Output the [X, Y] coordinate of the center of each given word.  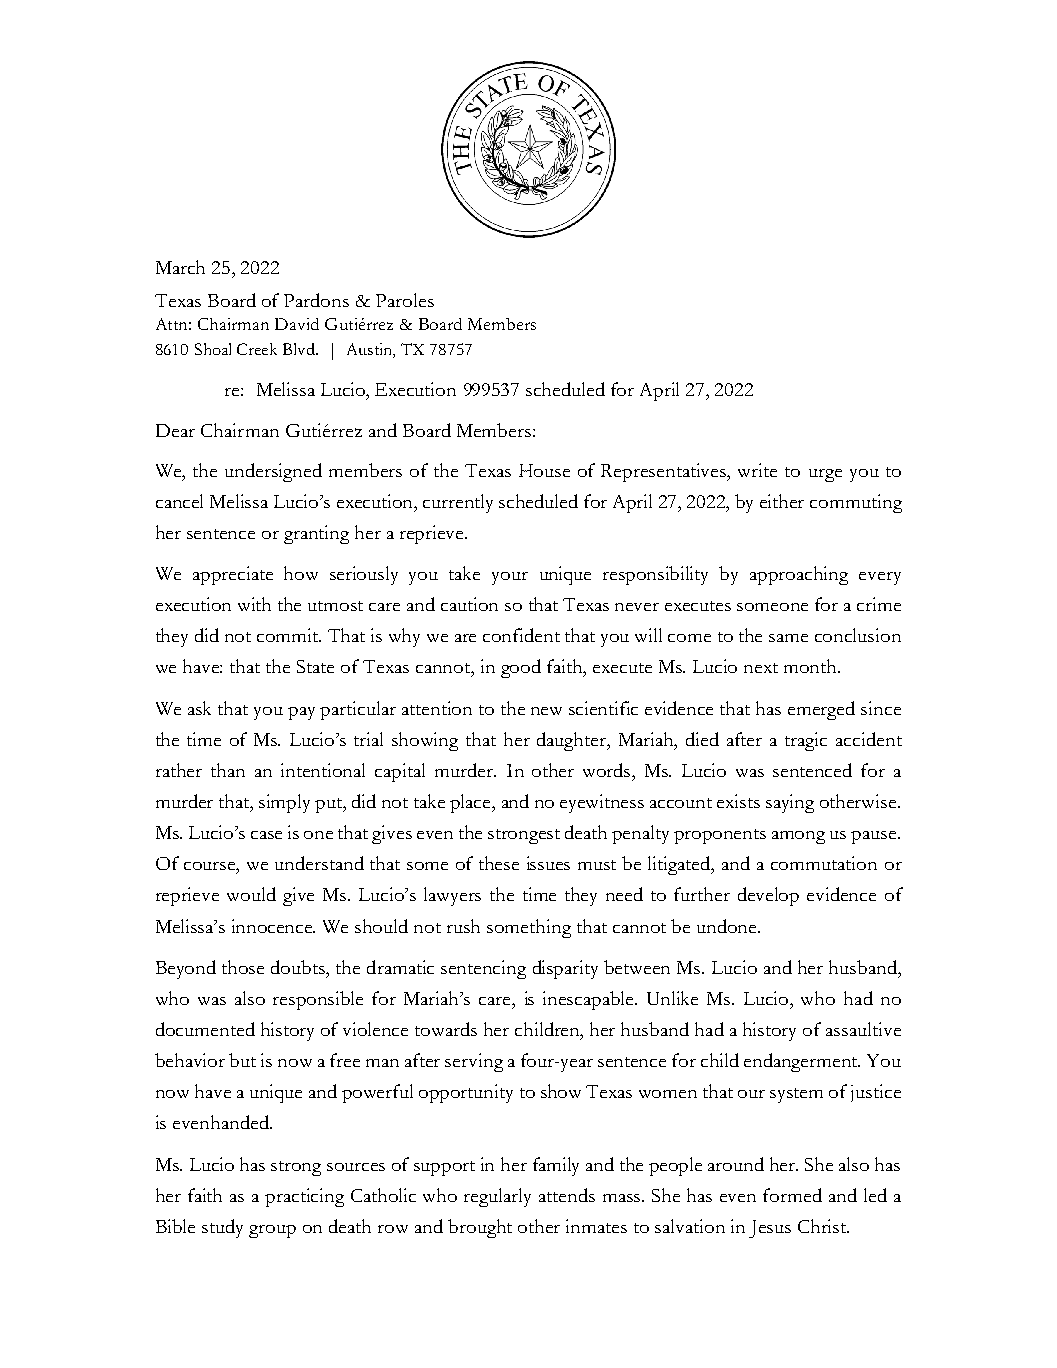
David [297, 324]
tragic [806, 741]
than [228, 770]
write [757, 470]
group [272, 1231]
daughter [573, 741]
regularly [497, 1197]
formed [792, 1195]
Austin [371, 350]
